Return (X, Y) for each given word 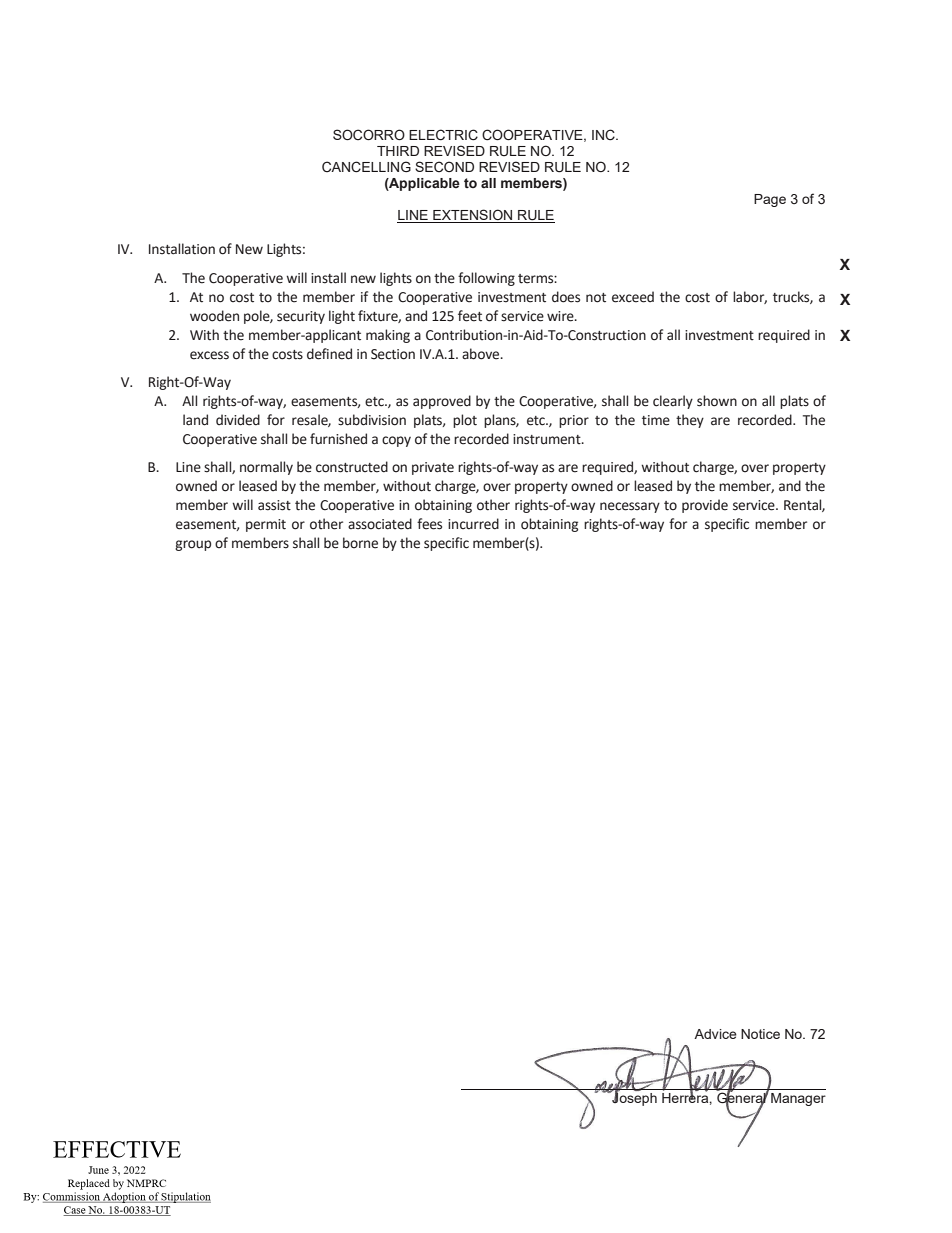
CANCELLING (366, 167)
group (193, 545)
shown (717, 401)
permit (266, 525)
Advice (715, 1034)
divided (238, 420)
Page (770, 200)
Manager (798, 1099)
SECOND (444, 166)
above (482, 354)
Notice (760, 1034)
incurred (473, 524)
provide (705, 506)
